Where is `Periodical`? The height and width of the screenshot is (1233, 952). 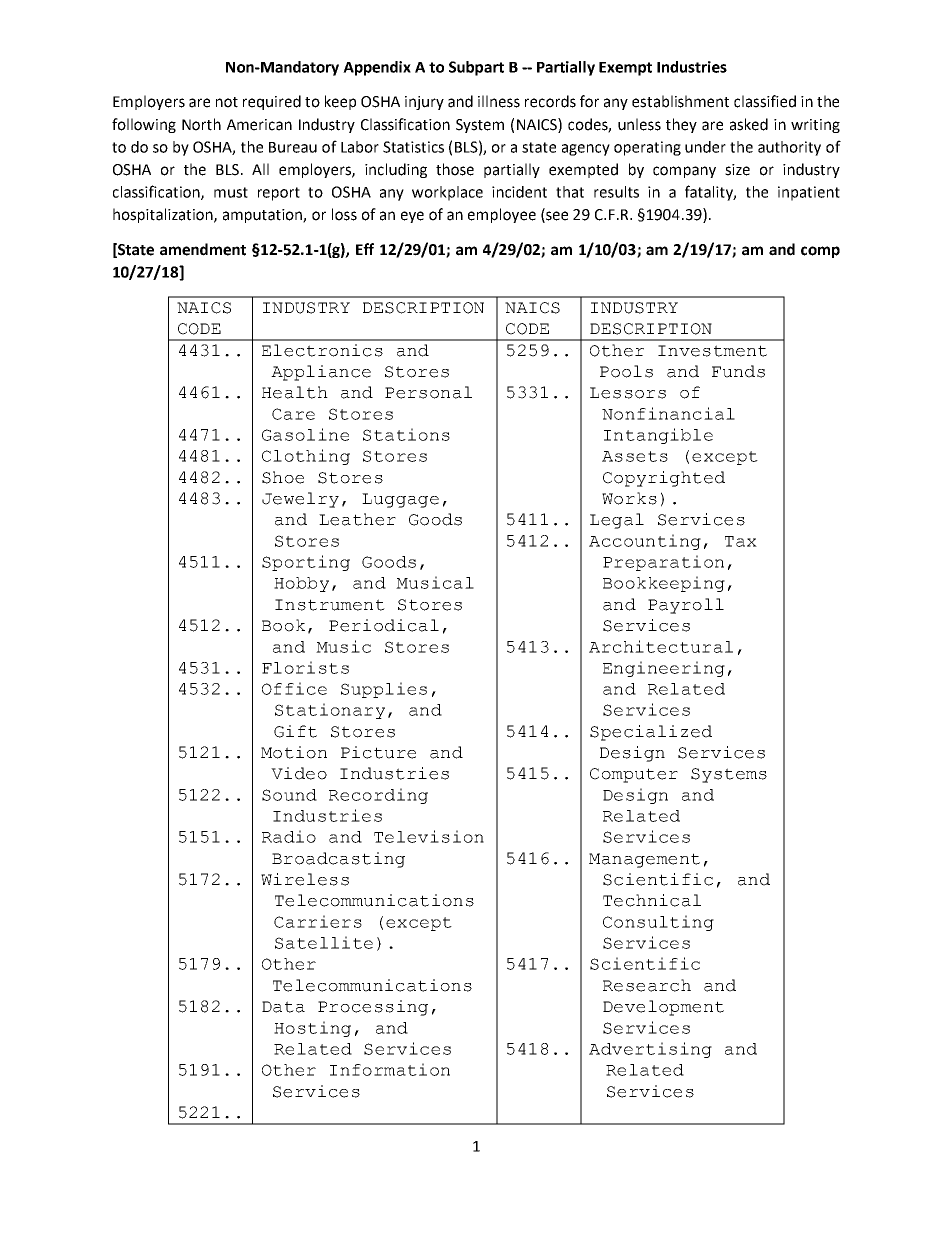
Periodical is located at coordinates (384, 625).
